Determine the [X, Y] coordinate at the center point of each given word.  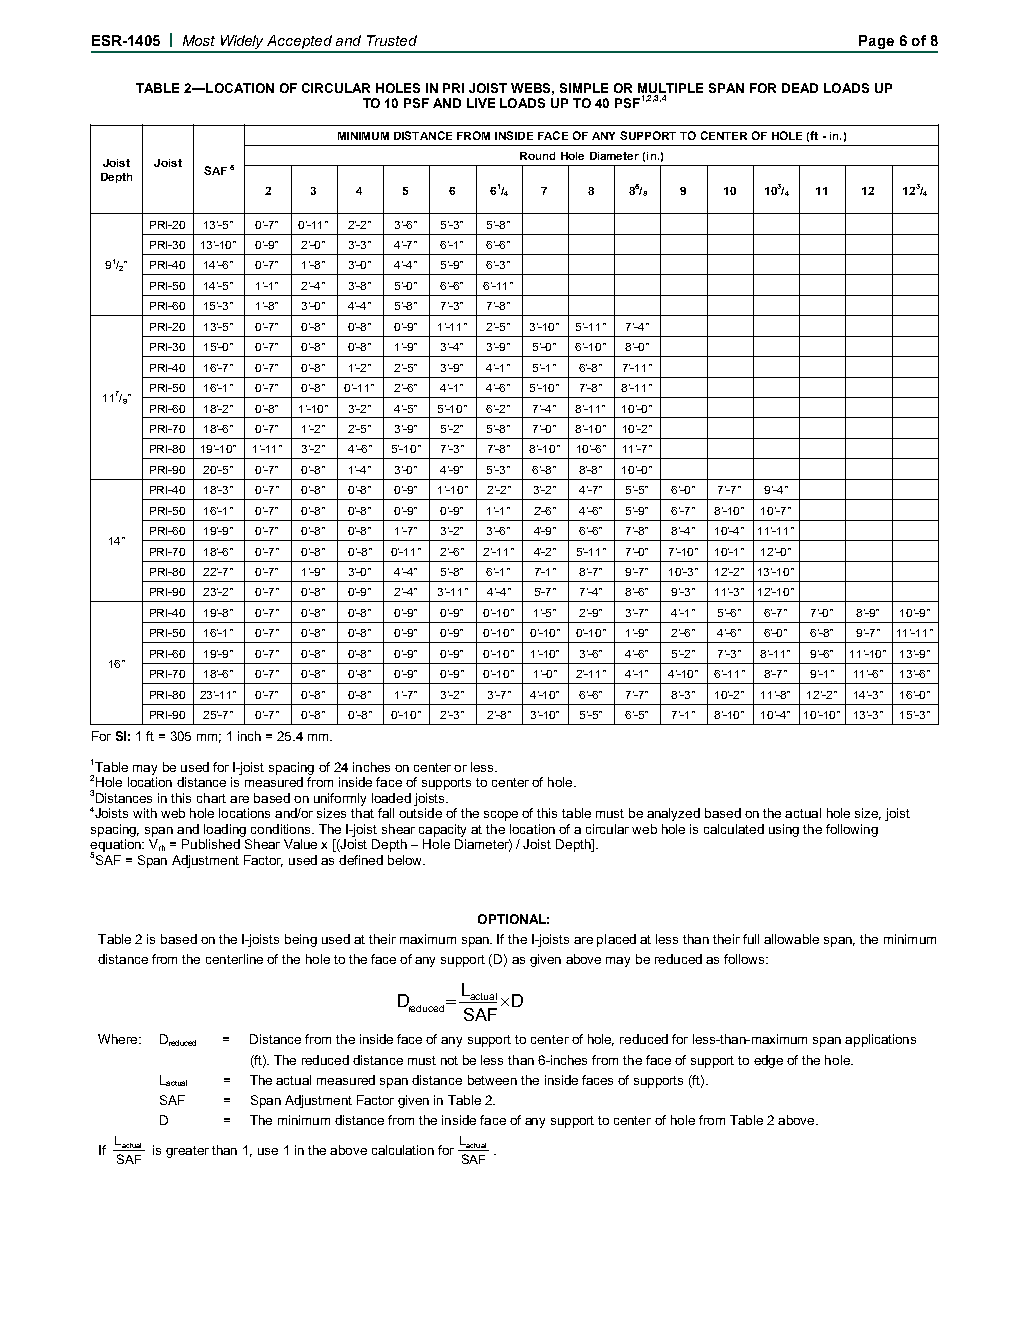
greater [187, 1152]
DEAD [800, 88]
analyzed [673, 814]
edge [768, 1061]
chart [211, 798]
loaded [391, 798]
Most [199, 40]
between [492, 1080]
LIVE [481, 103]
